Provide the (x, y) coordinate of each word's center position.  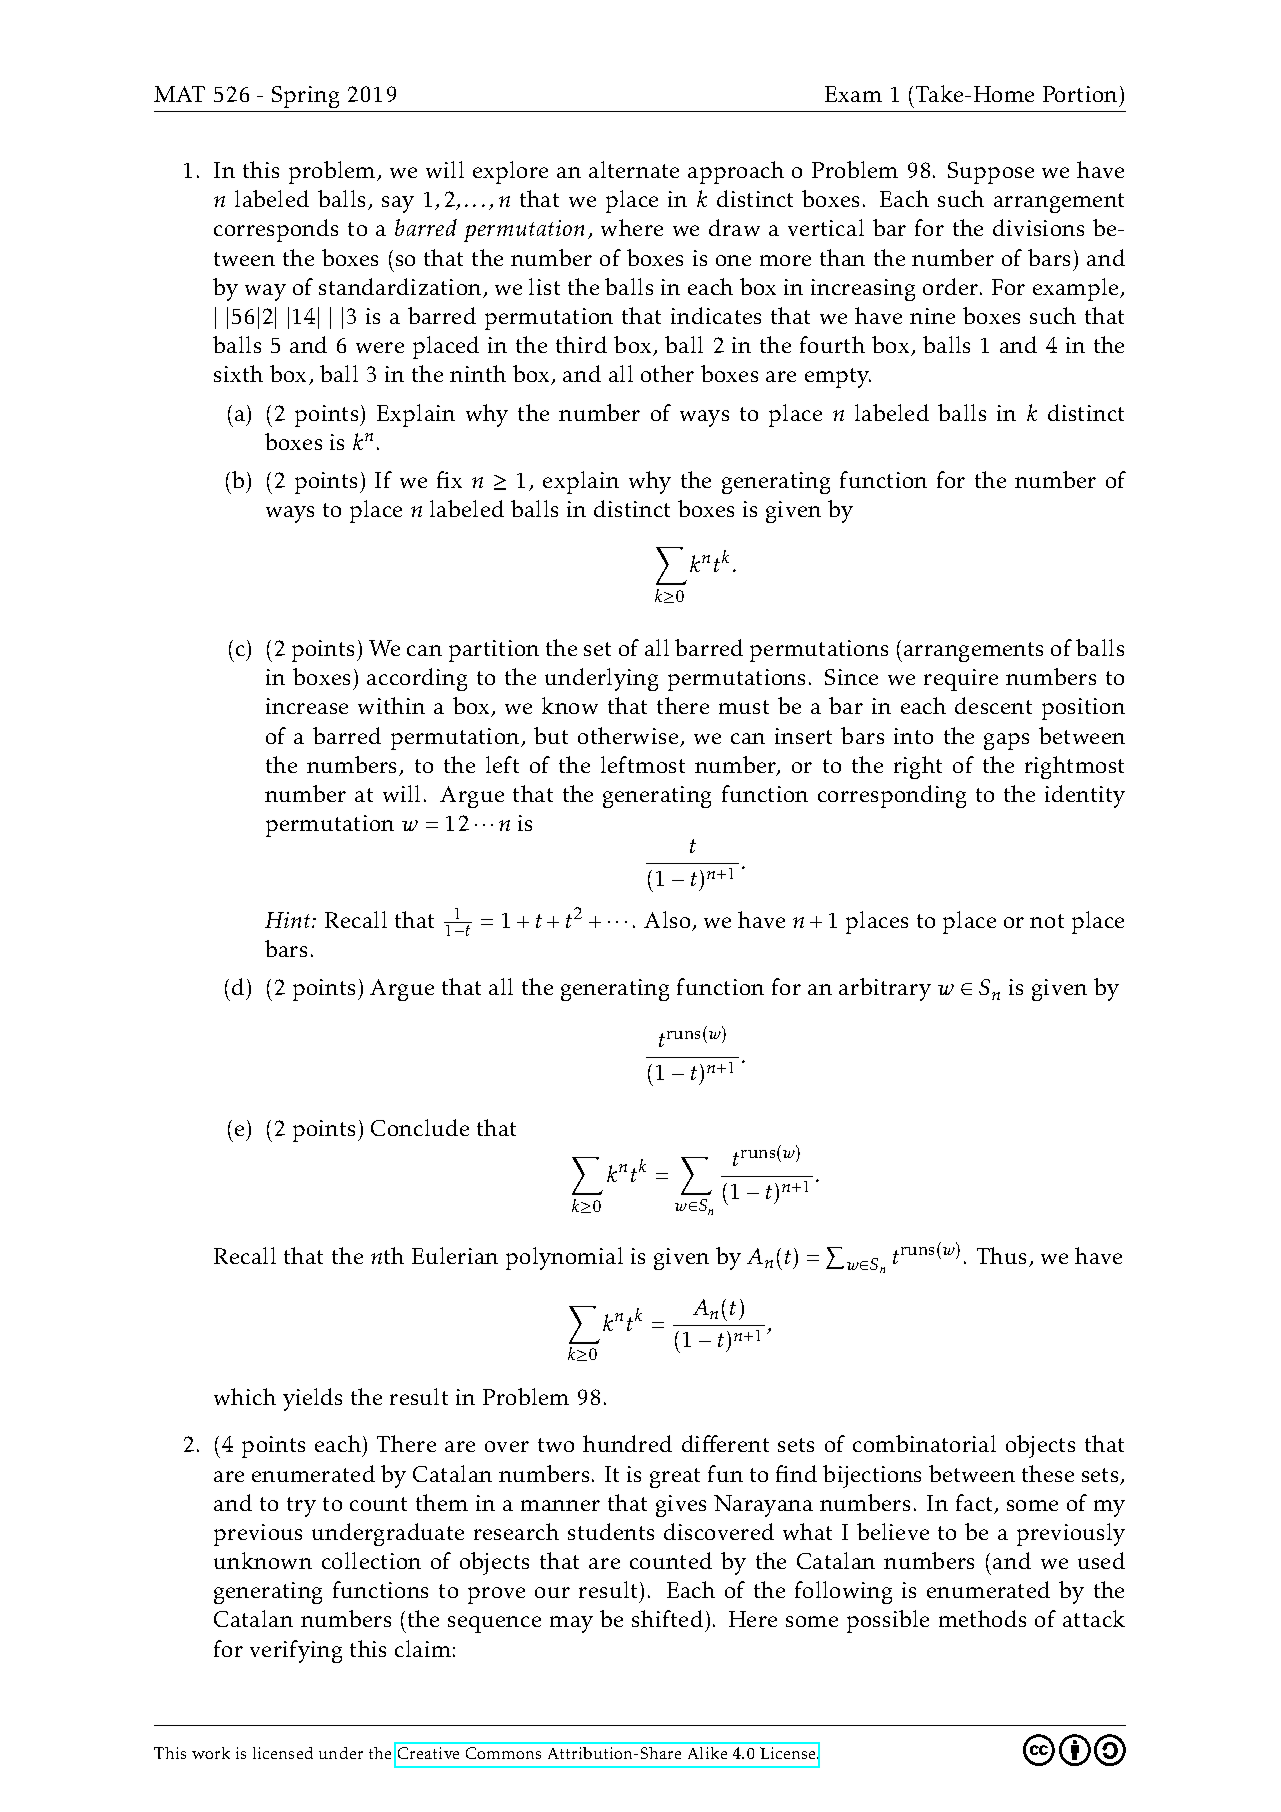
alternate (634, 169)
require (961, 680)
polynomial (564, 1258)
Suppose (991, 173)
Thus (1001, 1255)
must (744, 707)
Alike (707, 1753)
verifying (296, 1651)
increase (307, 706)
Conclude (420, 1127)
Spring (305, 97)
